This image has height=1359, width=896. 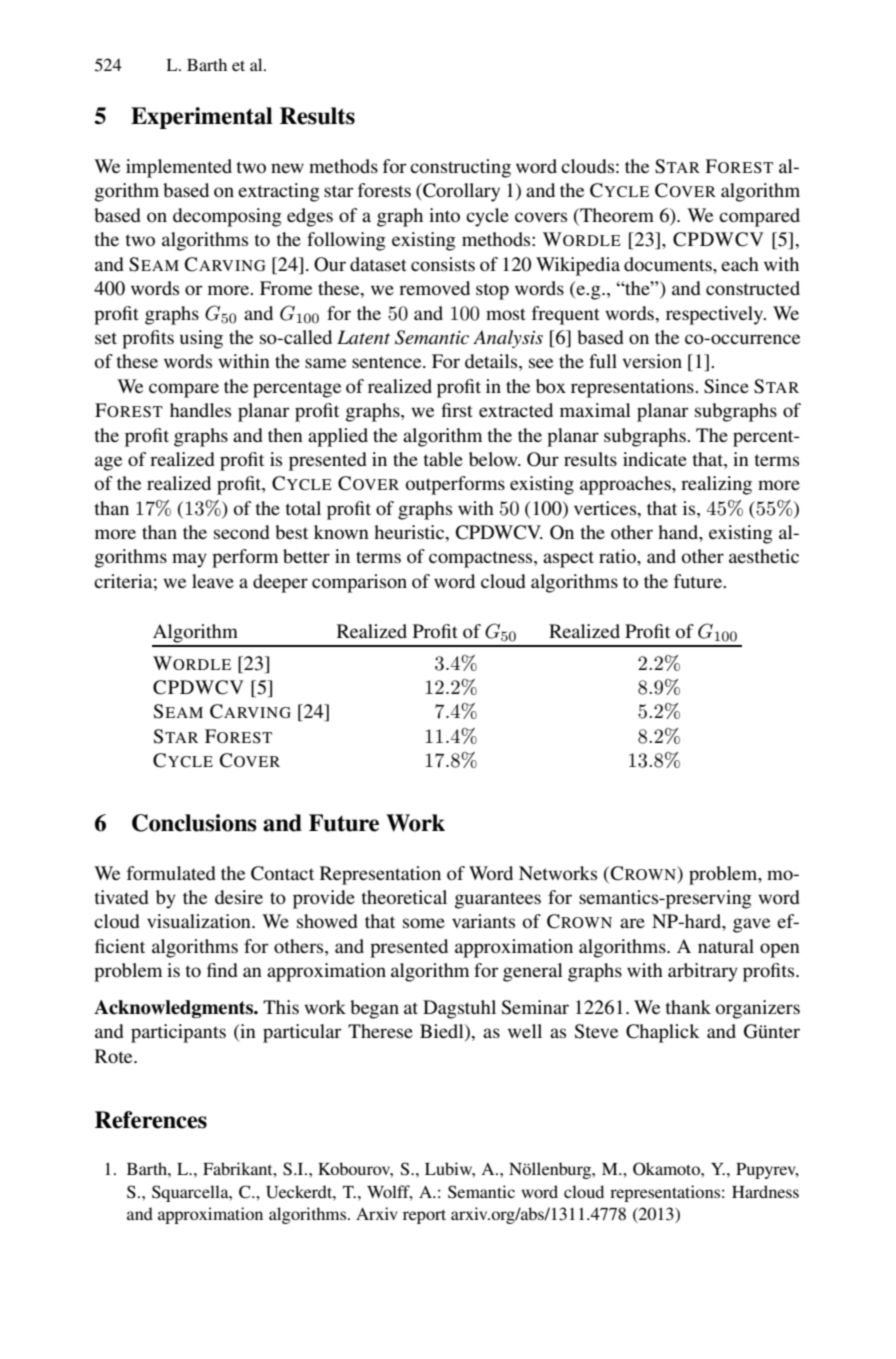 What do you see at coordinates (151, 1120) in the image?
I see `References` at bounding box center [151, 1120].
